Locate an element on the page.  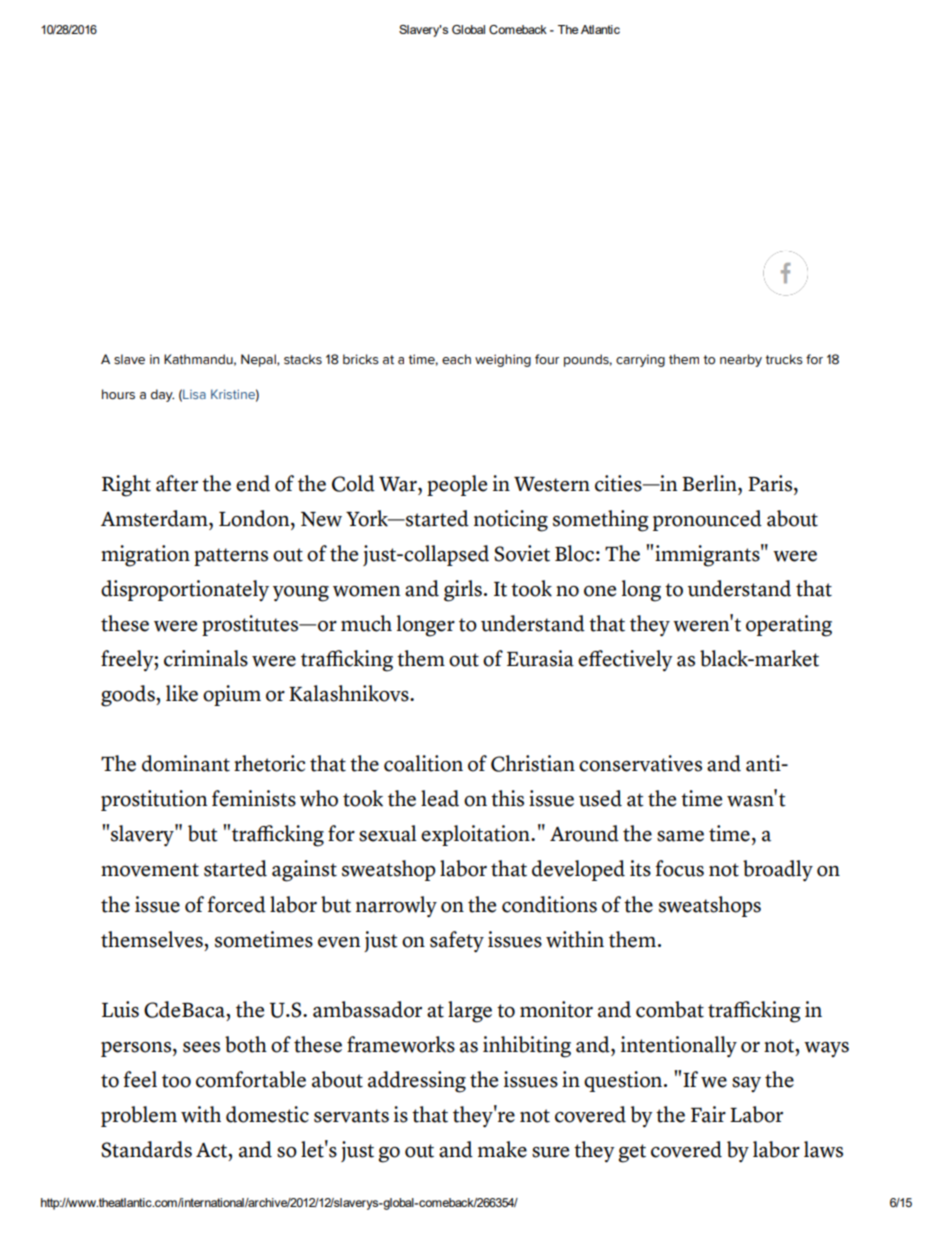
each is located at coordinates (456, 359).
